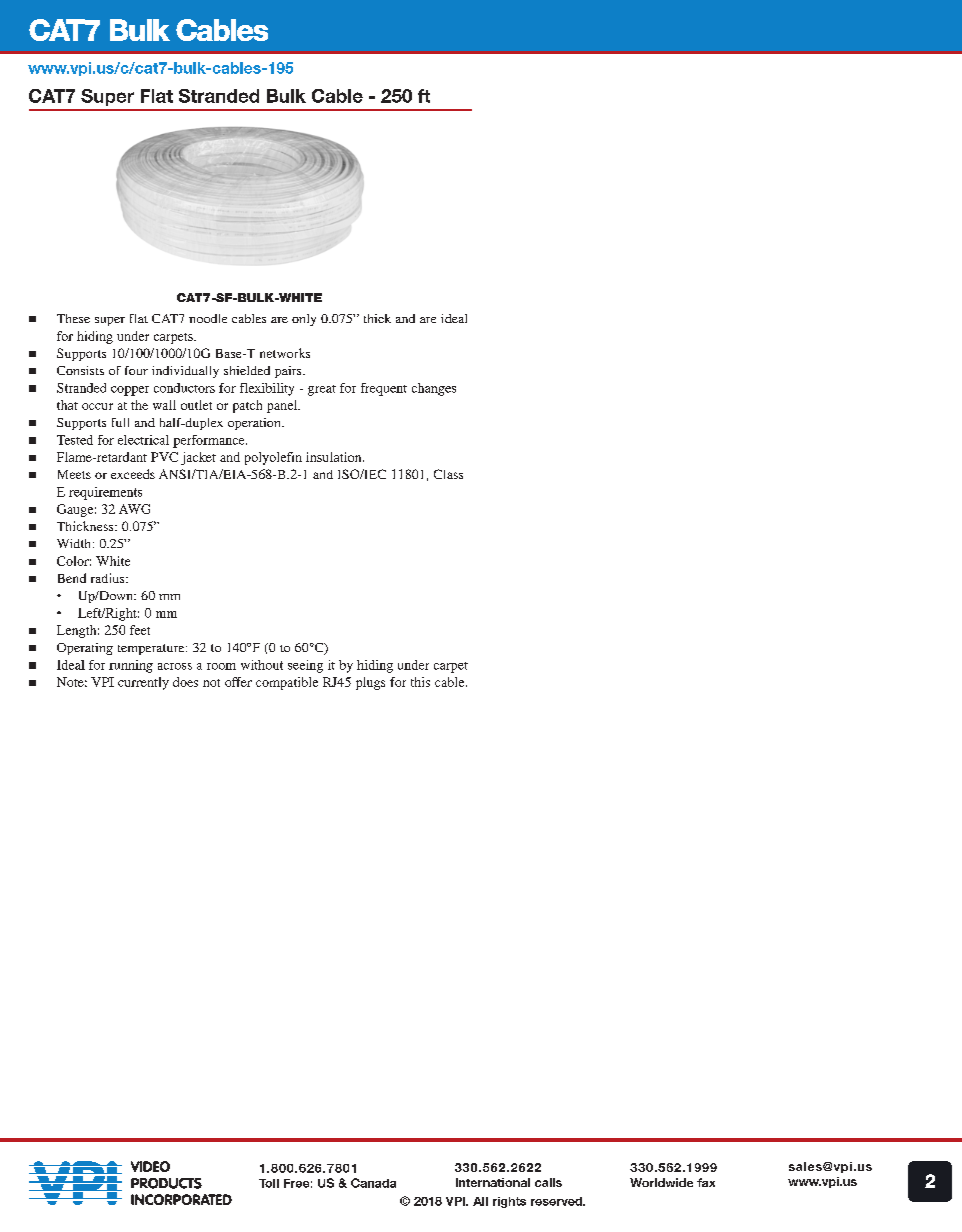 The height and width of the screenshot is (1232, 962). I want to click on four, so click(136, 370).
